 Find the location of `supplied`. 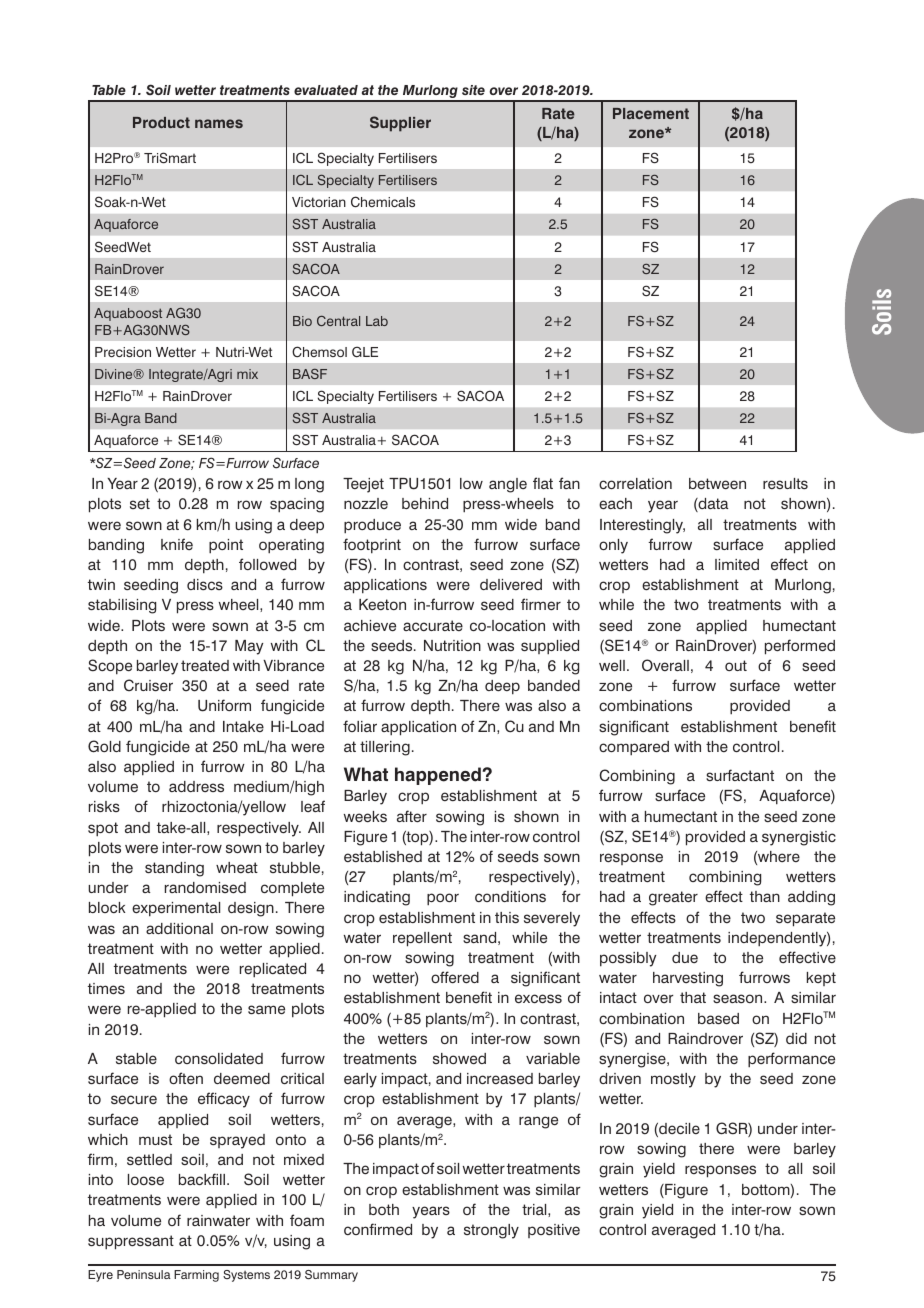

supplied is located at coordinates (550, 647).
